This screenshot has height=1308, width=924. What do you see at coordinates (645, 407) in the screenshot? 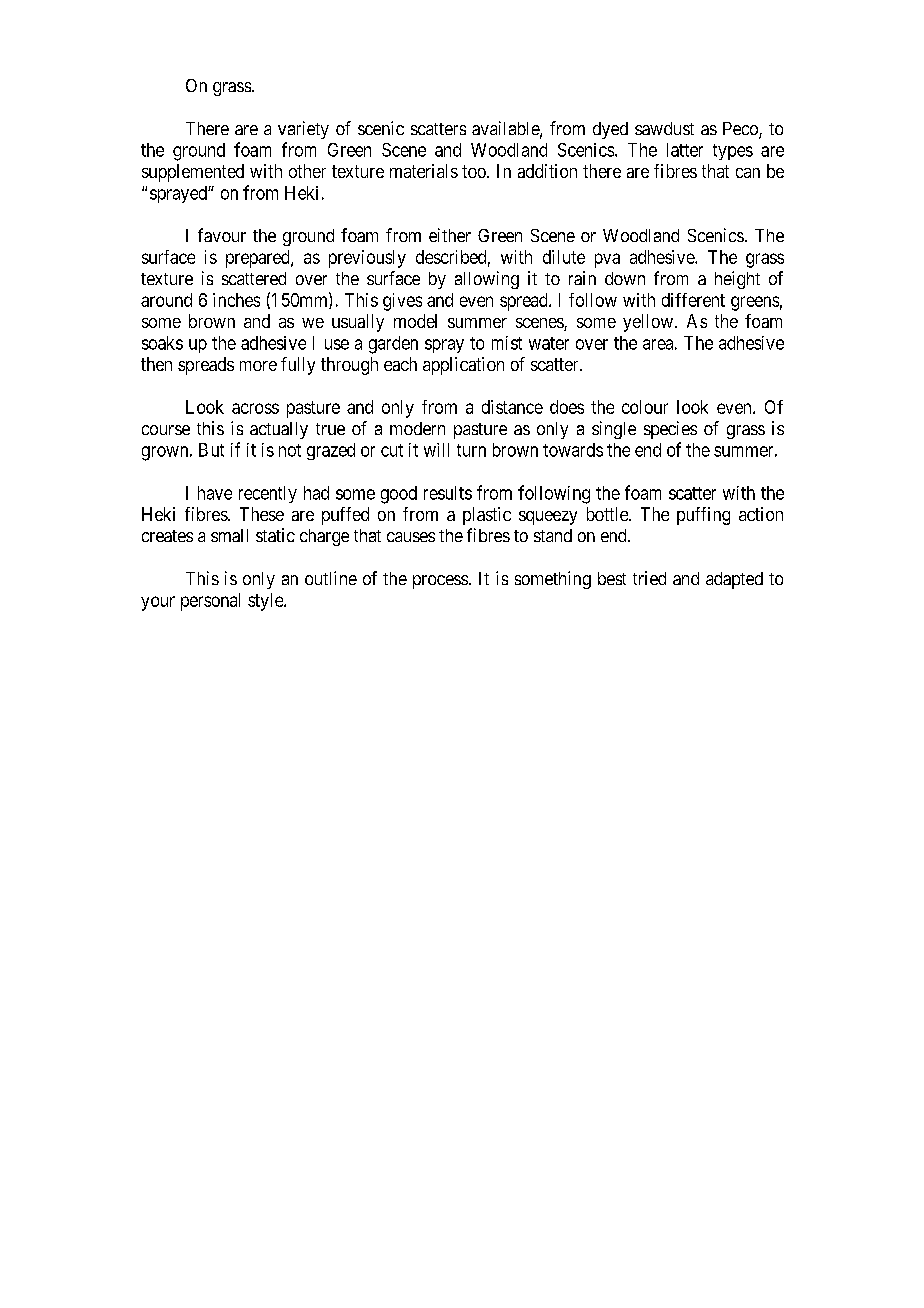
I see `colour` at bounding box center [645, 407].
